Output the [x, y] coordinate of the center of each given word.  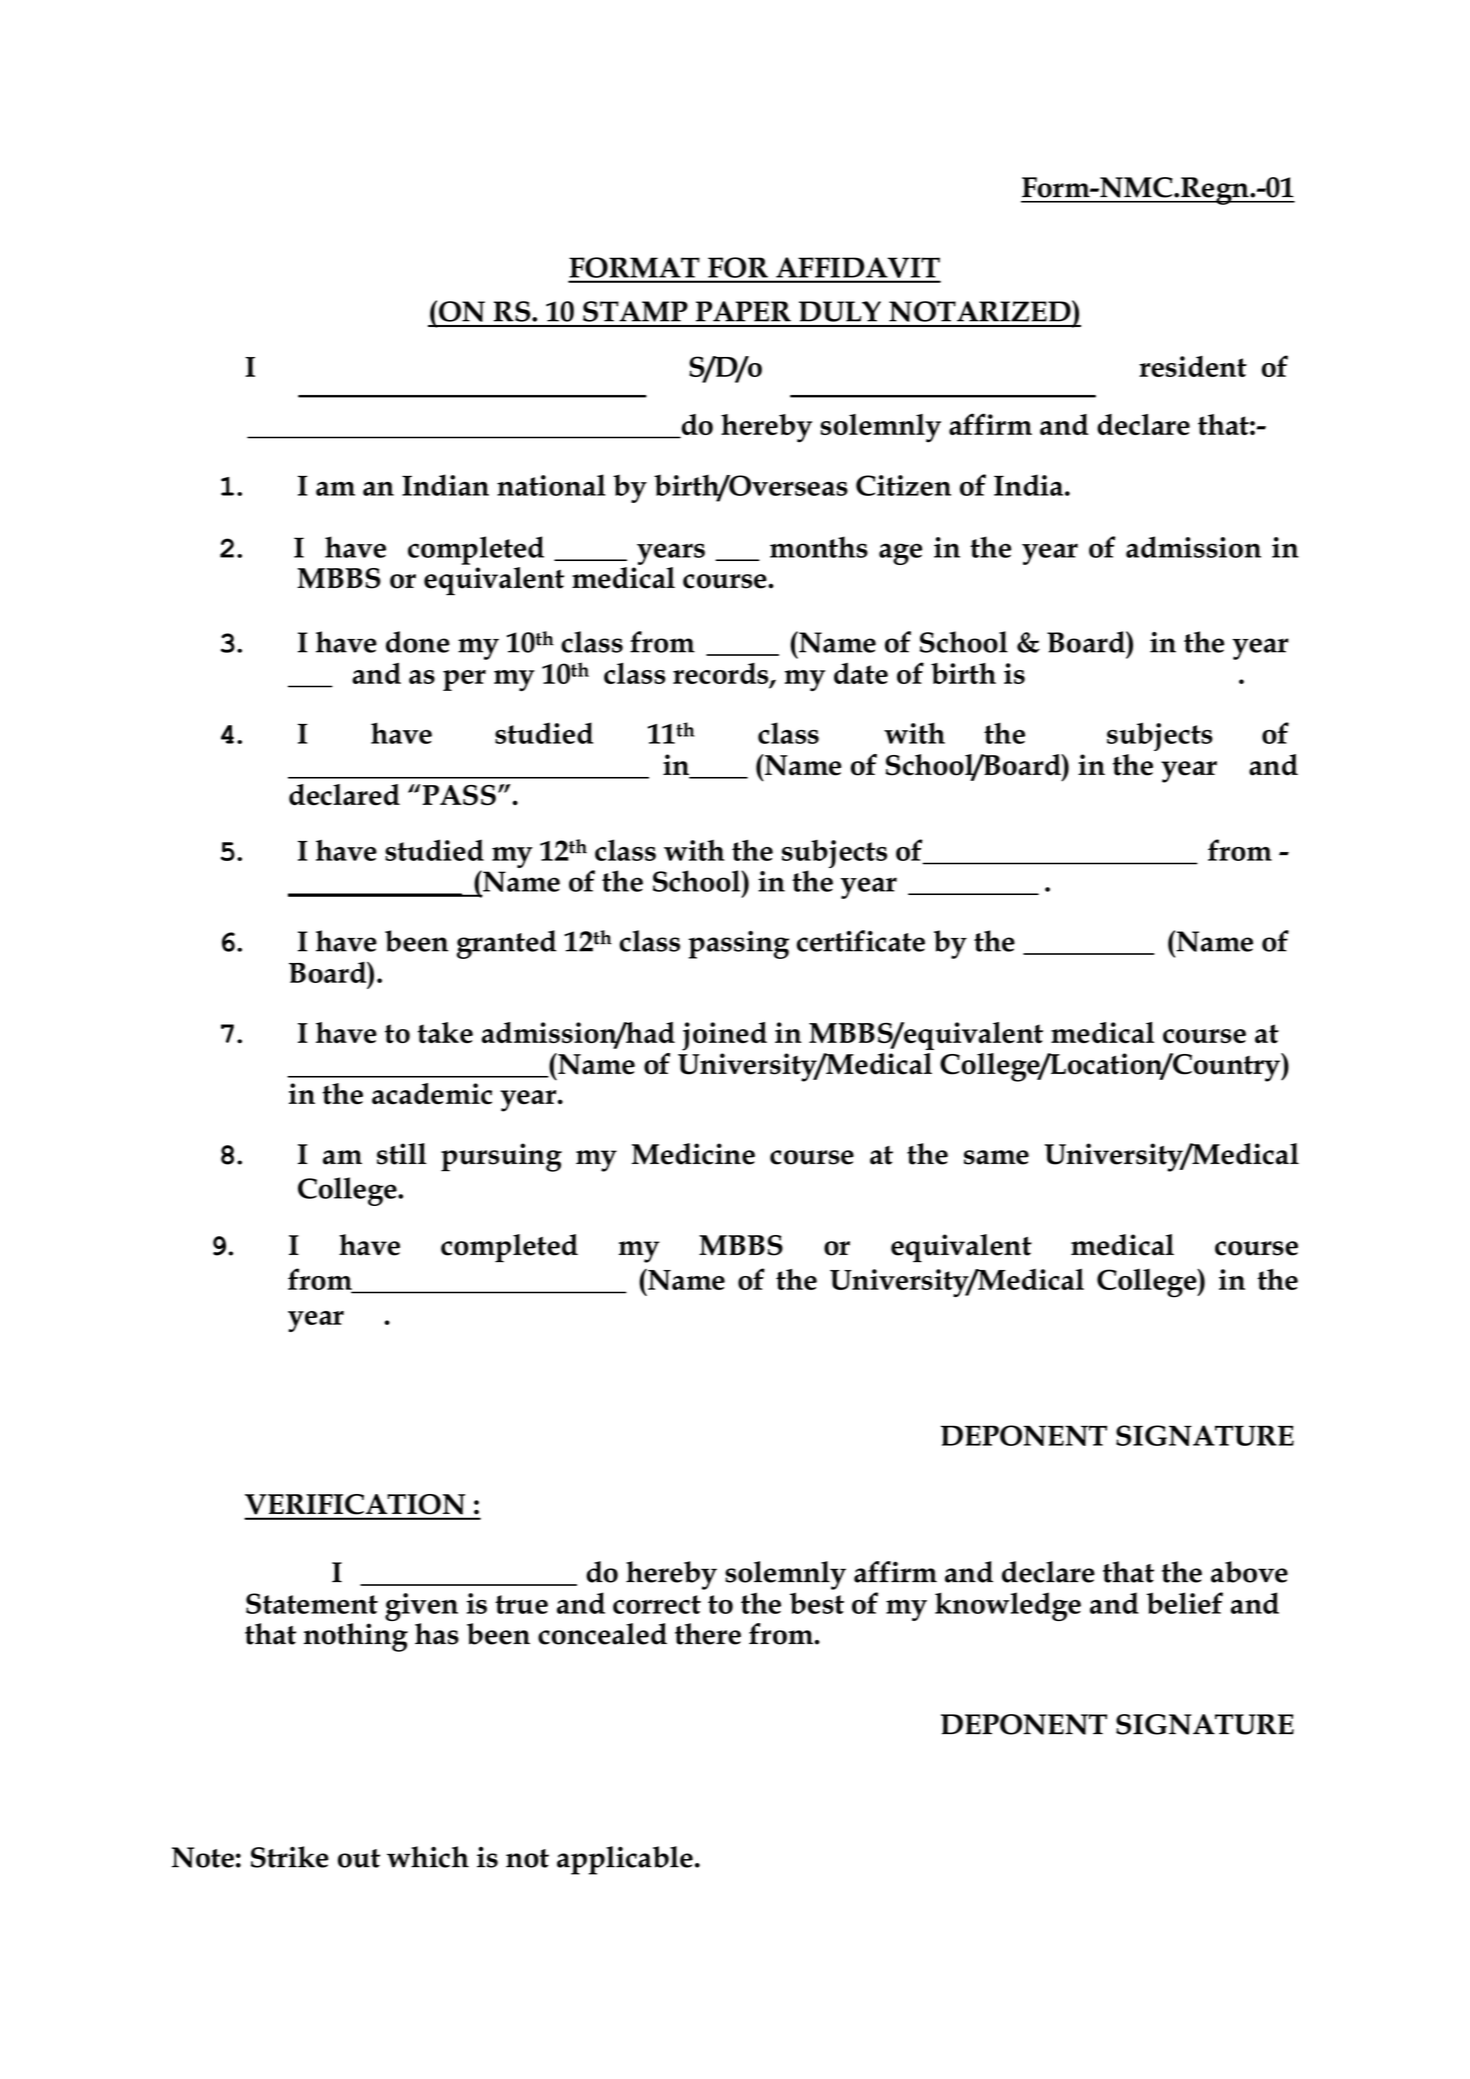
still [401, 1154]
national [551, 485]
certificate [861, 941]
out [359, 1858]
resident [1193, 366]
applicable [625, 1860]
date [861, 673]
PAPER [743, 311]
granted [506, 944]
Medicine [693, 1154]
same [996, 1157]
